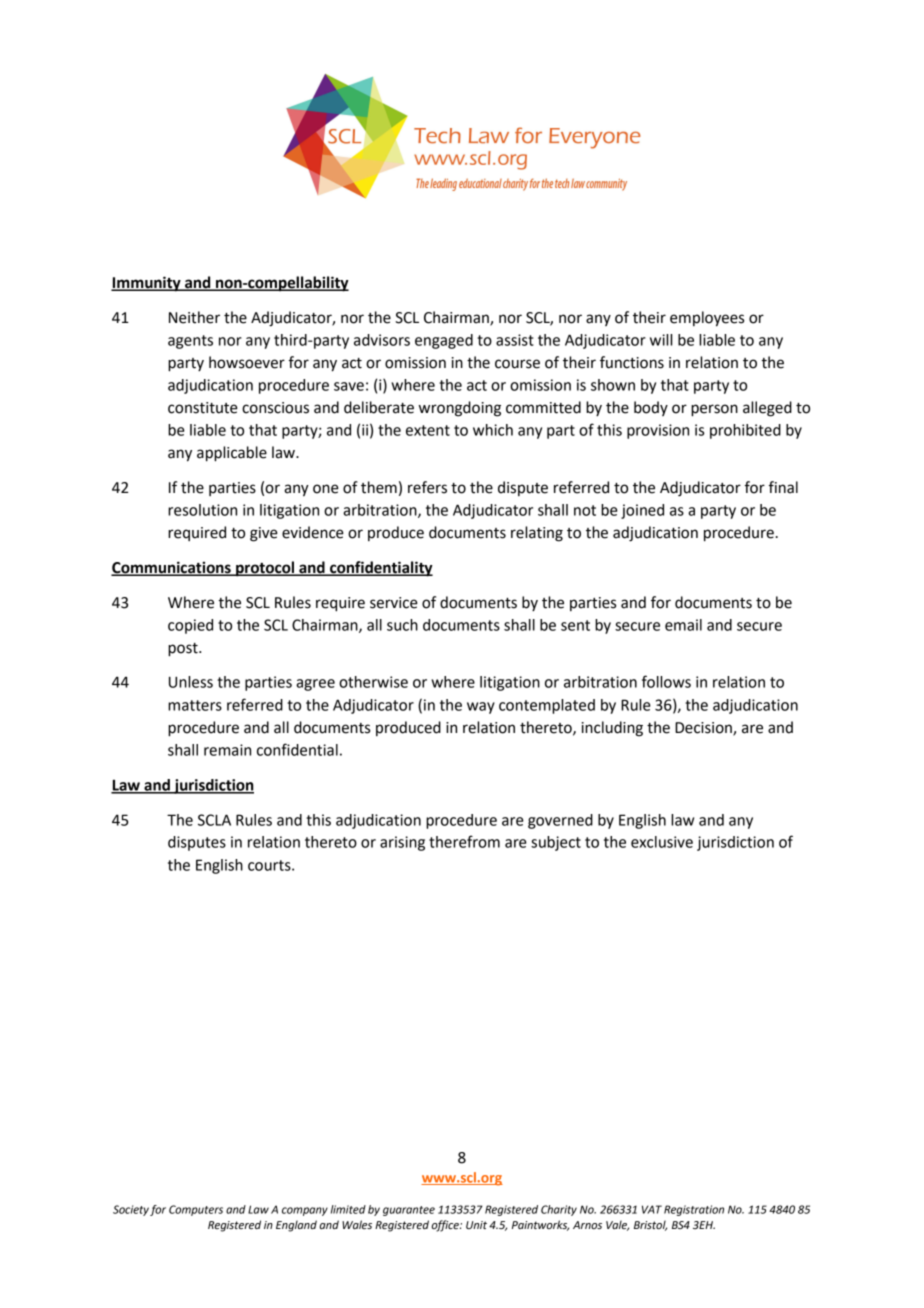  What do you see at coordinates (190, 626) in the screenshot?
I see `copied` at bounding box center [190, 626].
